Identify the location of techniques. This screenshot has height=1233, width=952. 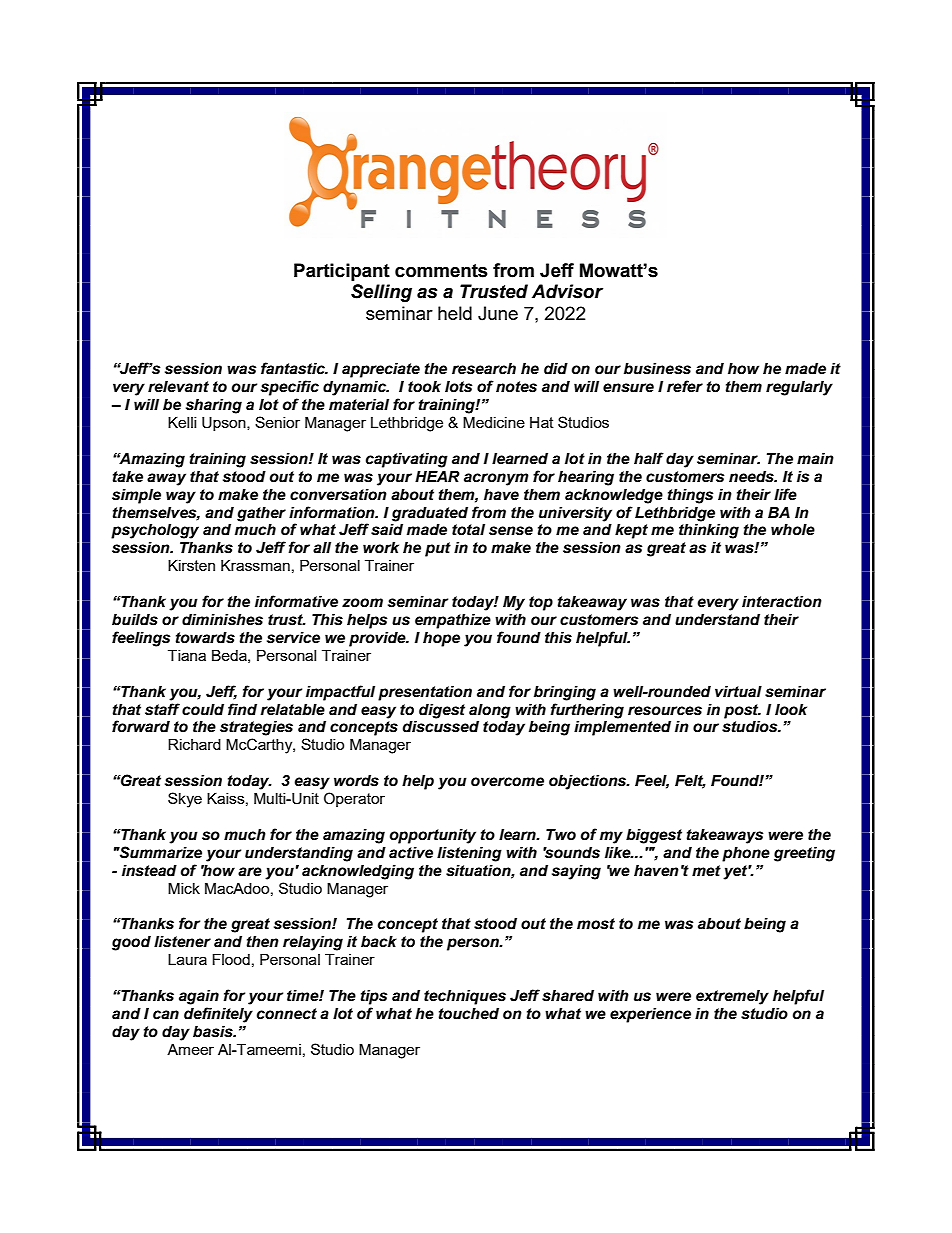
(465, 997).
